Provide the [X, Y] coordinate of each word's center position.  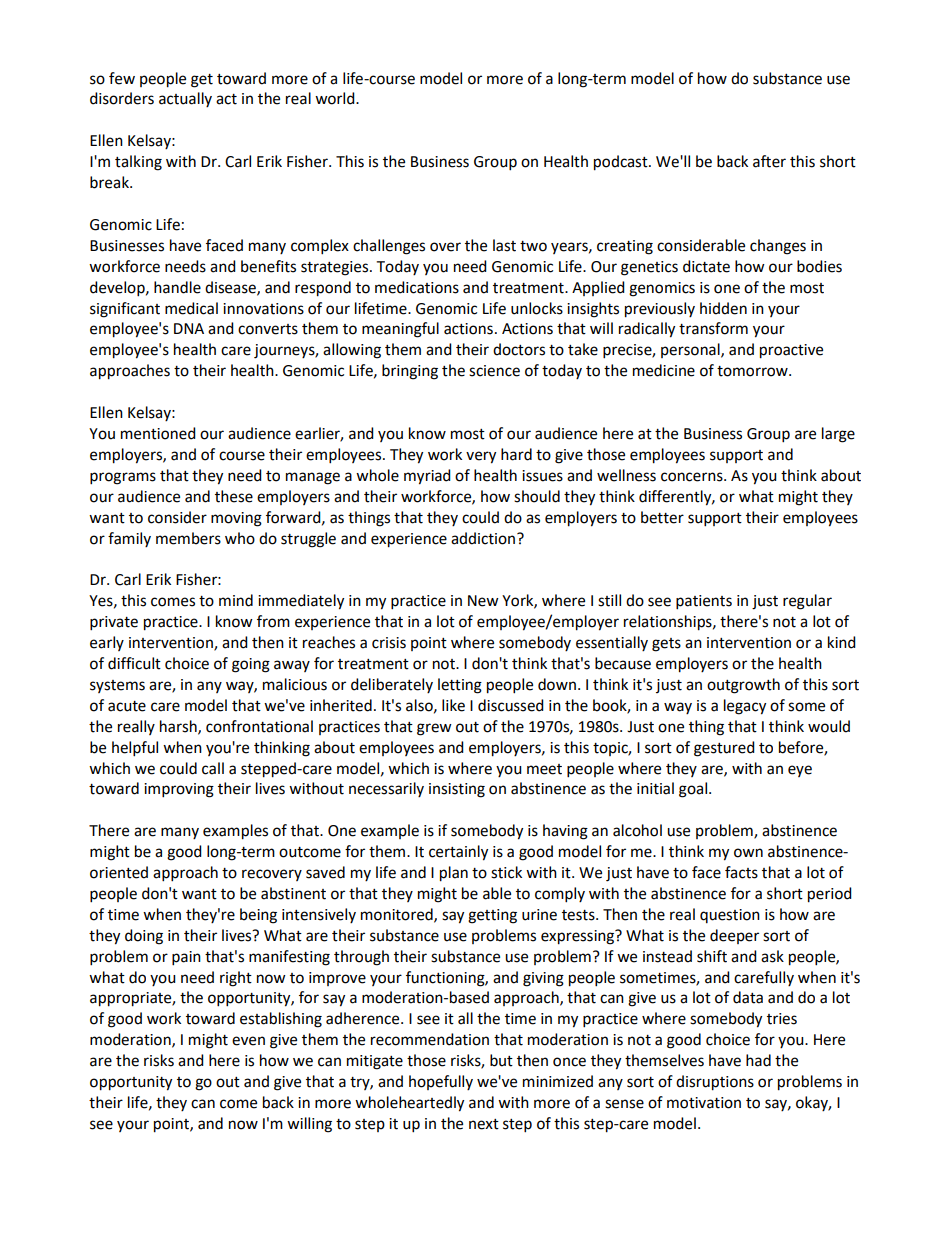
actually [185, 99]
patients [704, 602]
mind [236, 600]
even [248, 1041]
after [769, 161]
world [336, 98]
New [483, 601]
